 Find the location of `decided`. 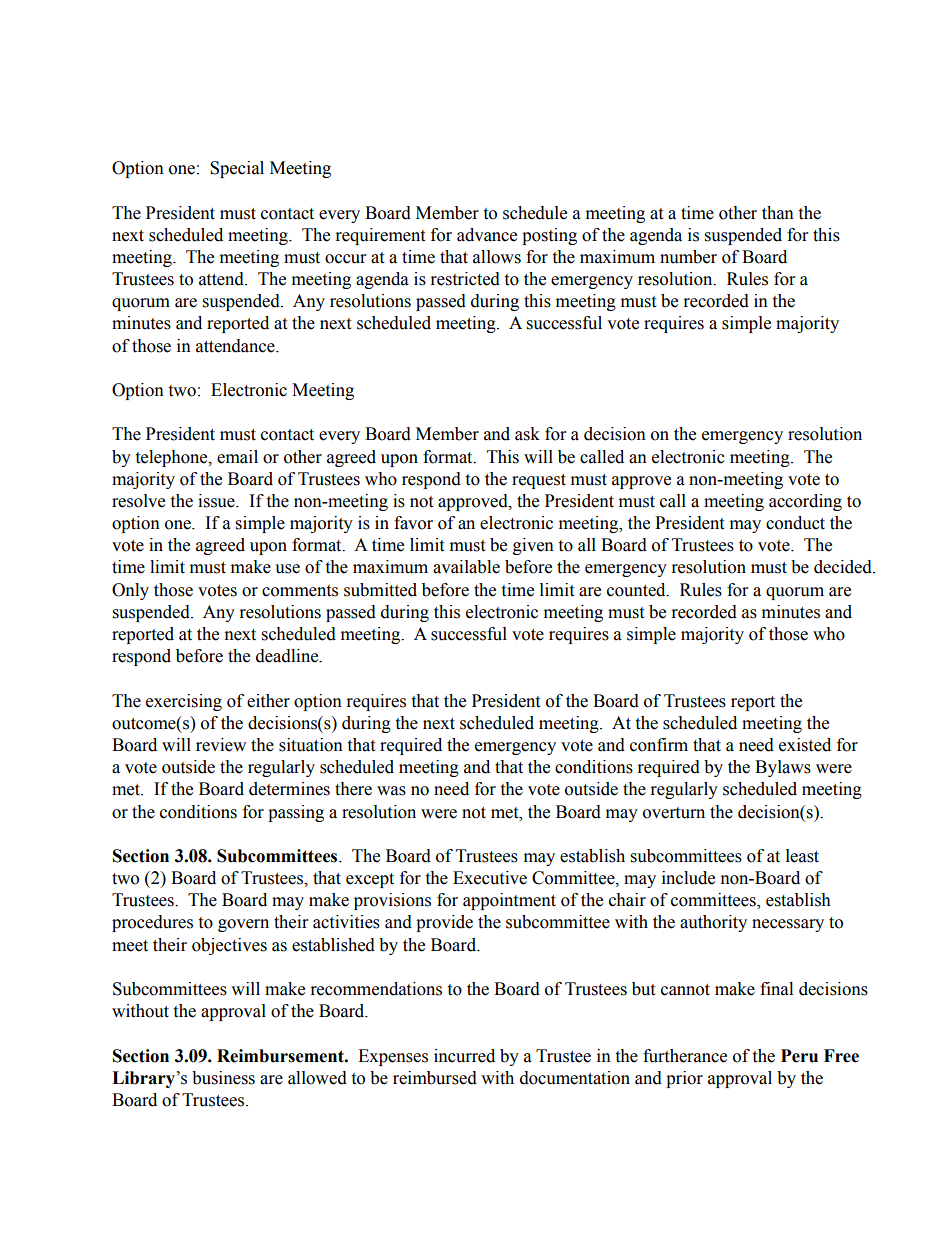

decided is located at coordinates (844, 567).
